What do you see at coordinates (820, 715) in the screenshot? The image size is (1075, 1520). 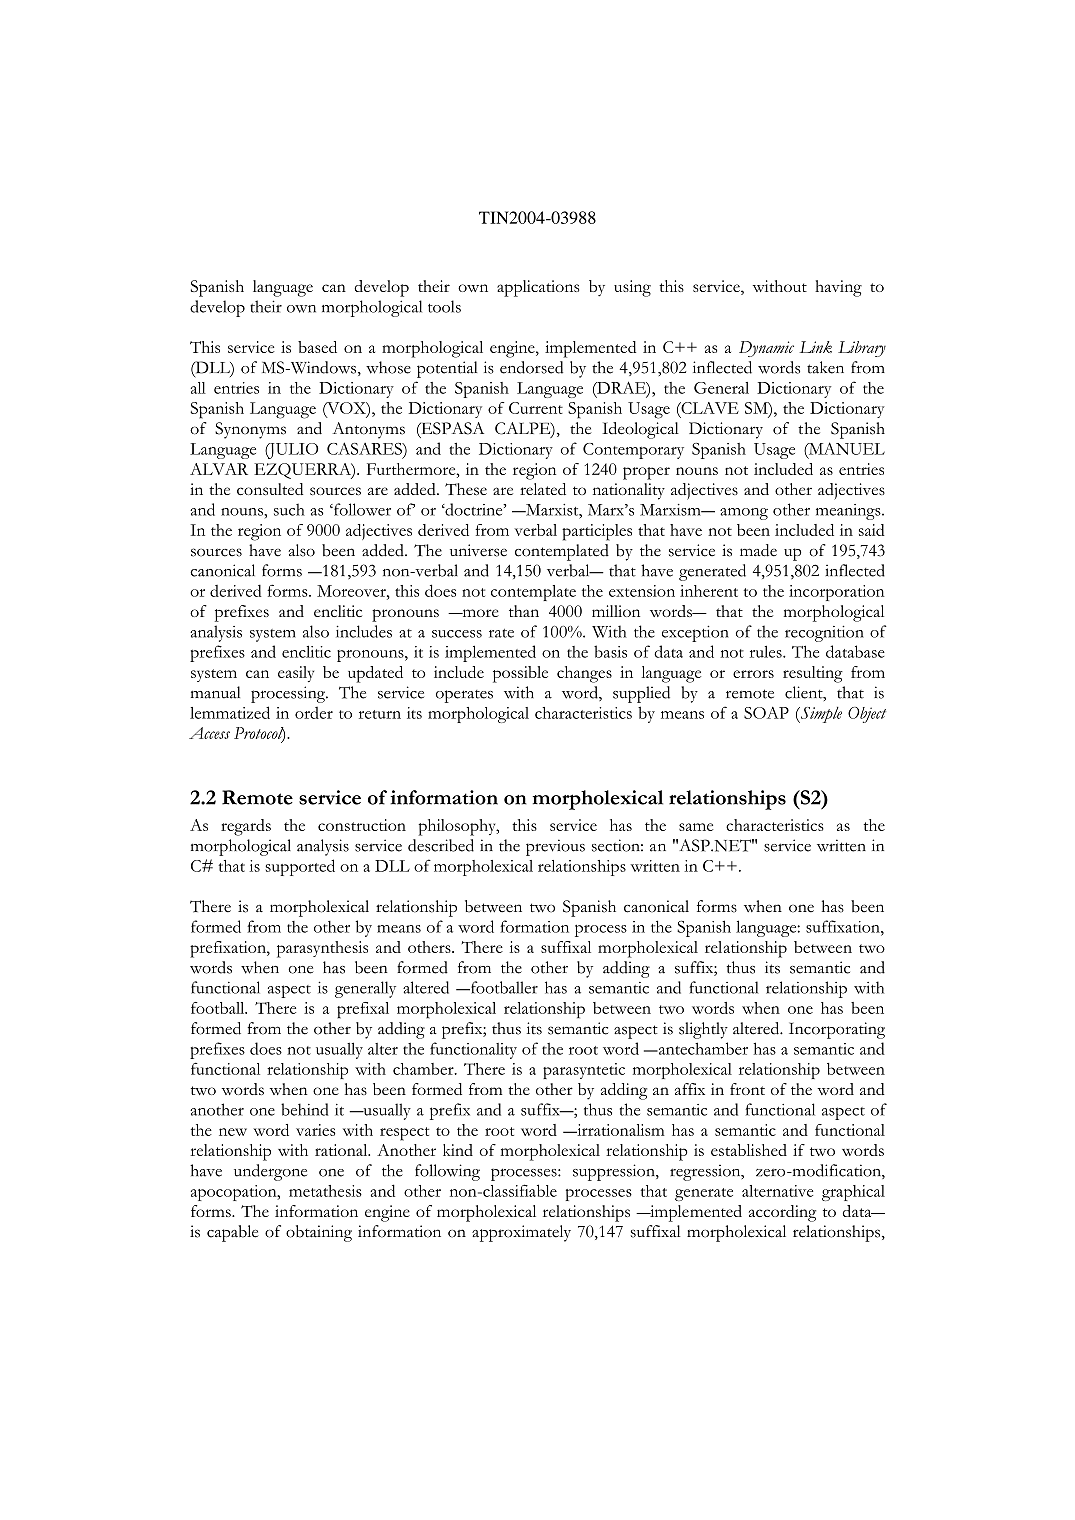 I see `Simple` at bounding box center [820, 715].
